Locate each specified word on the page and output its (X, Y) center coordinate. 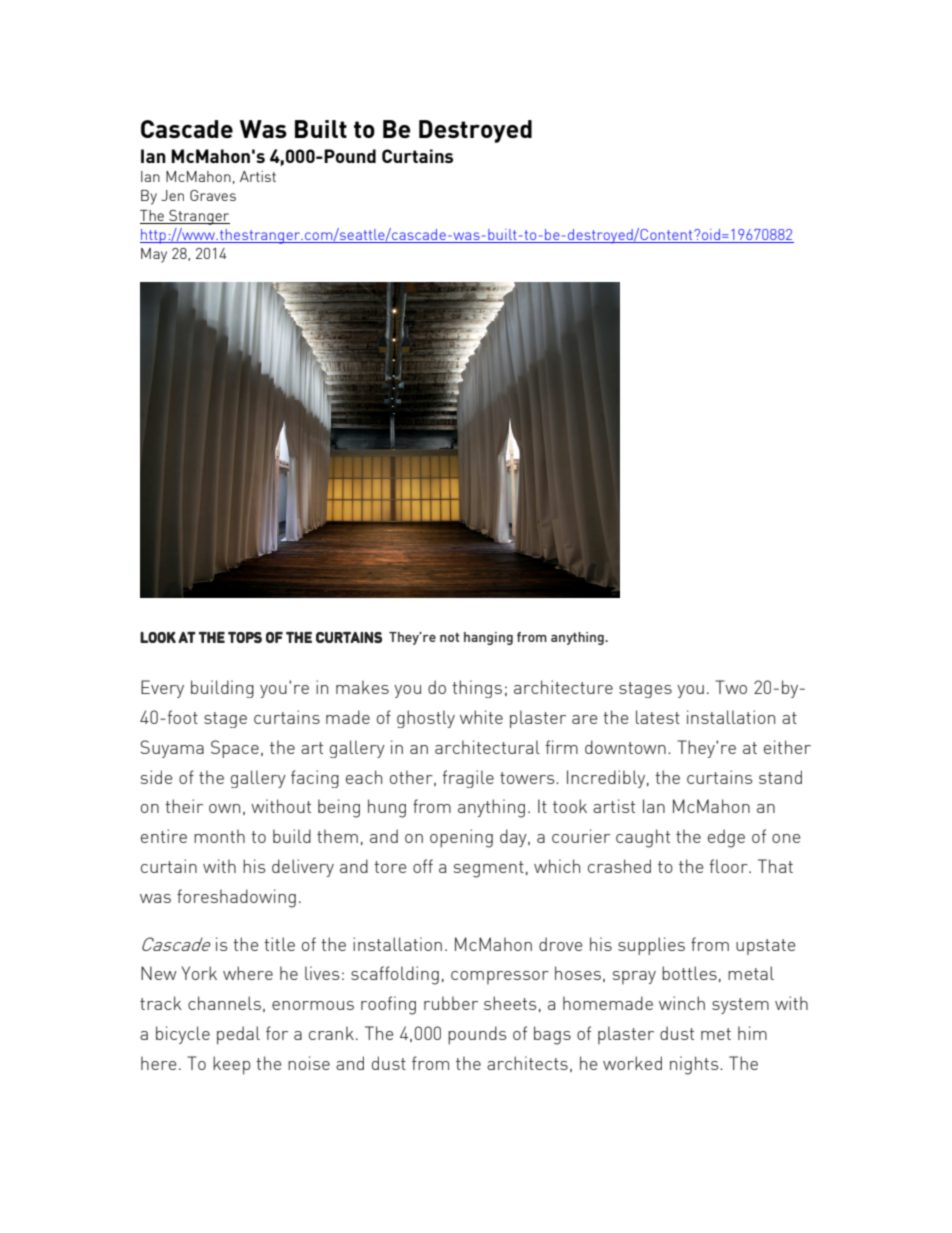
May (154, 255)
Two (731, 687)
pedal (238, 1035)
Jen (172, 195)
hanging (488, 638)
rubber (451, 1003)
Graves (213, 195)
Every (162, 689)
